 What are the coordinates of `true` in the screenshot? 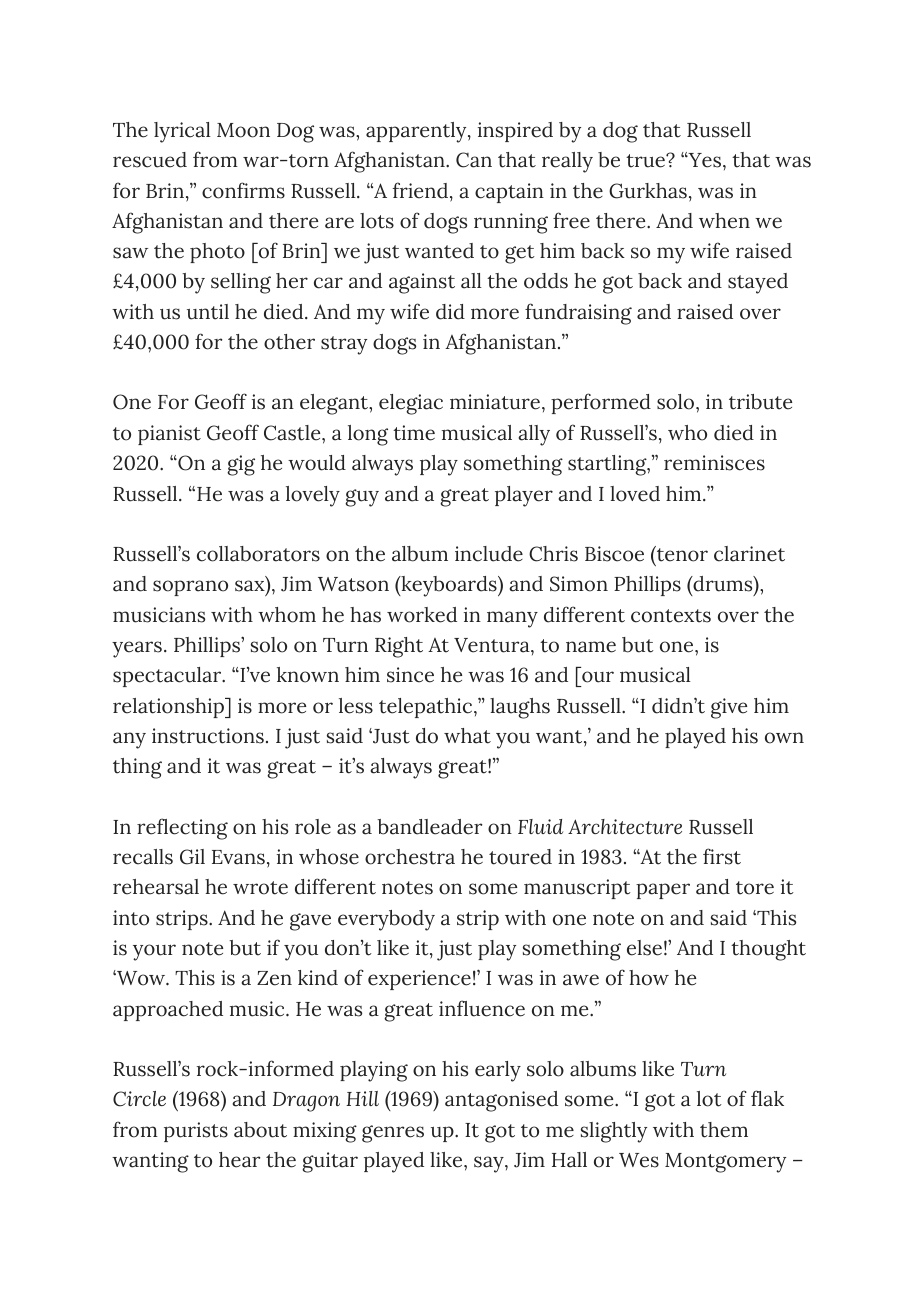 It's located at (646, 161).
